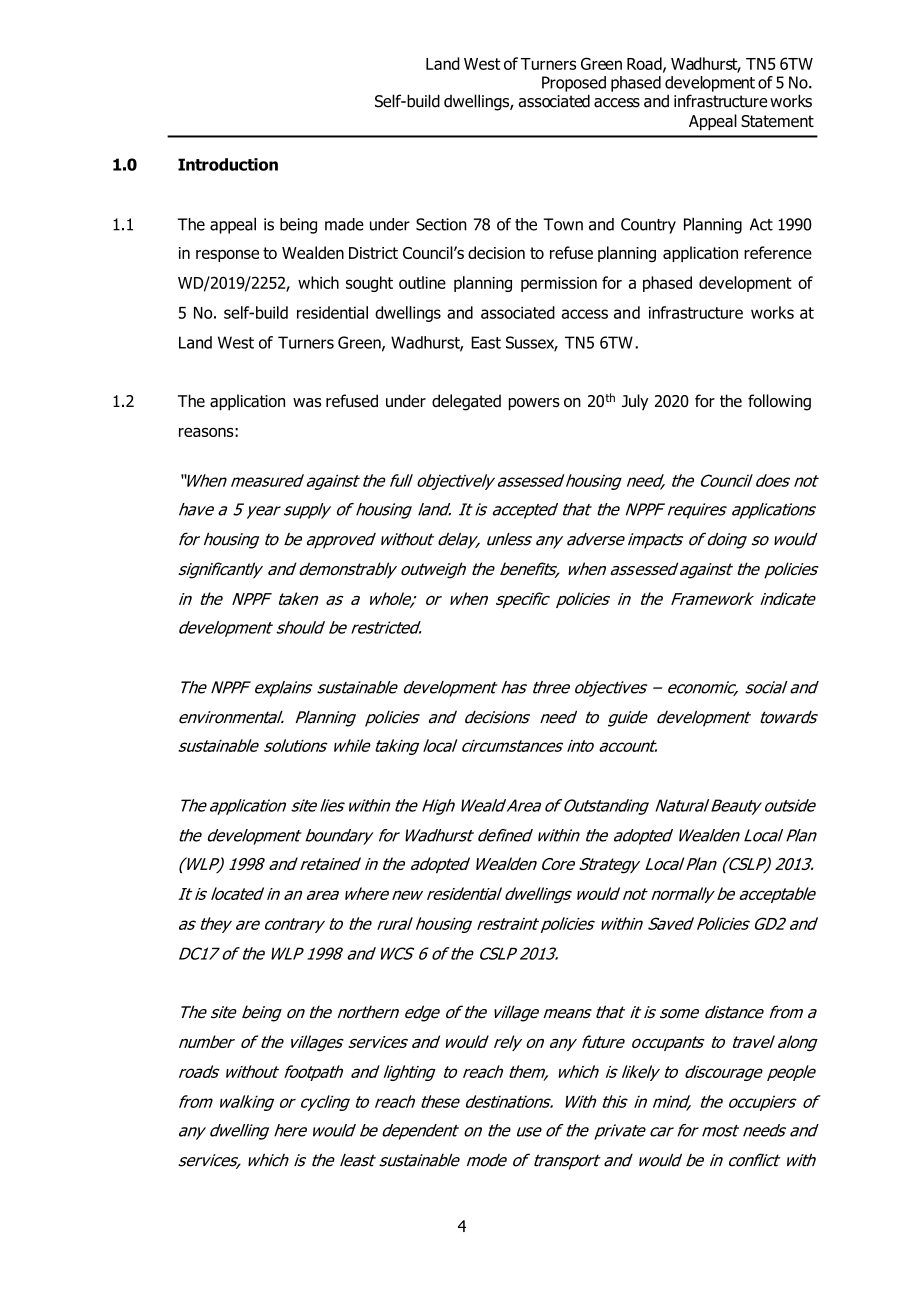 Image resolution: width=924 pixels, height=1308 pixels. I want to click on Statement, so click(777, 121).
